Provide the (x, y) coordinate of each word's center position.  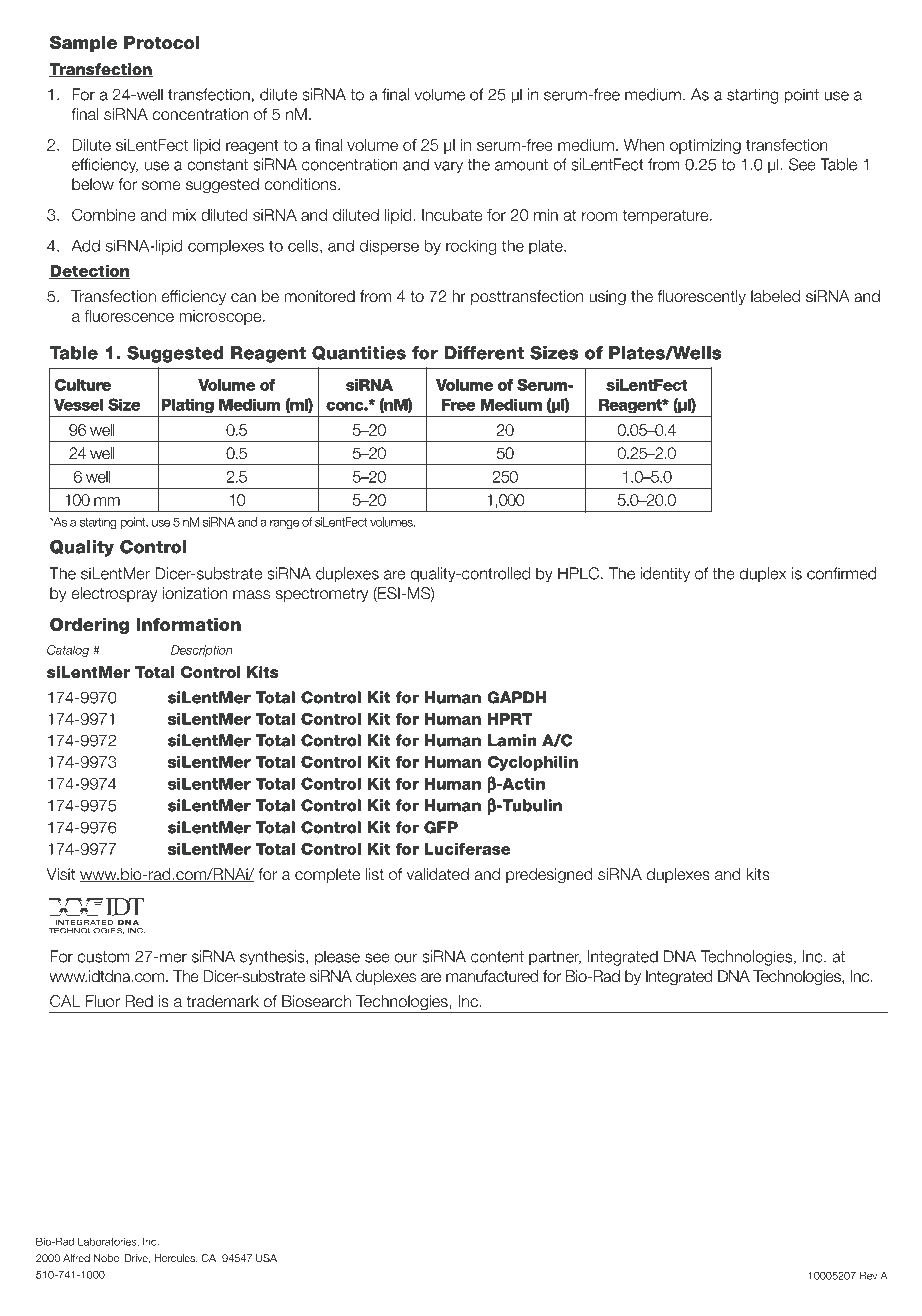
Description (202, 651)
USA (266, 1258)
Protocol (161, 43)
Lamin (512, 740)
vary (448, 167)
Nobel (107, 1258)
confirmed (842, 573)
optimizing (705, 146)
